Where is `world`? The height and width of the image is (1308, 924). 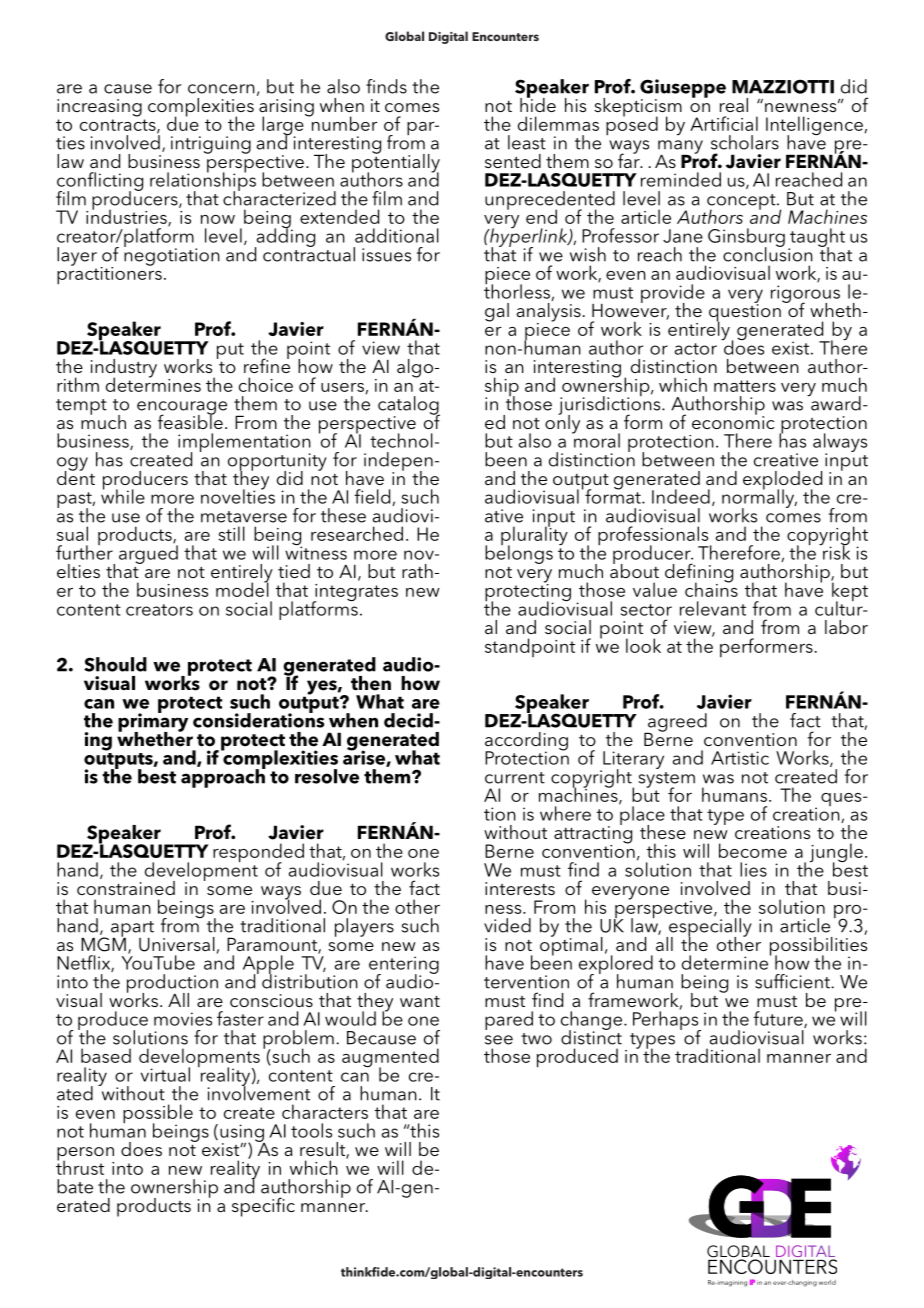
world is located at coordinates (827, 1282).
